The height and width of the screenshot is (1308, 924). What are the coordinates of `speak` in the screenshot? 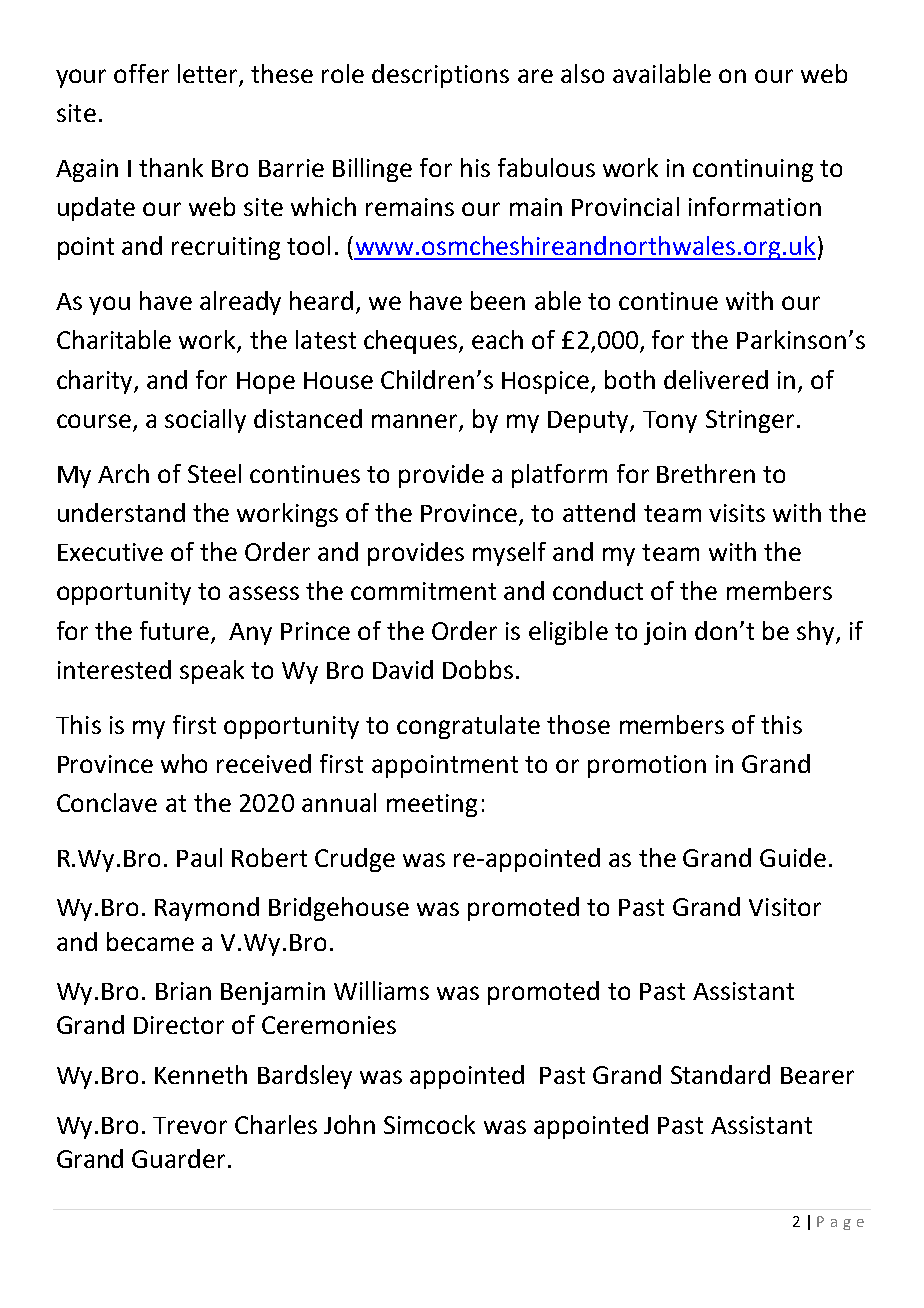 It's located at (212, 672).
